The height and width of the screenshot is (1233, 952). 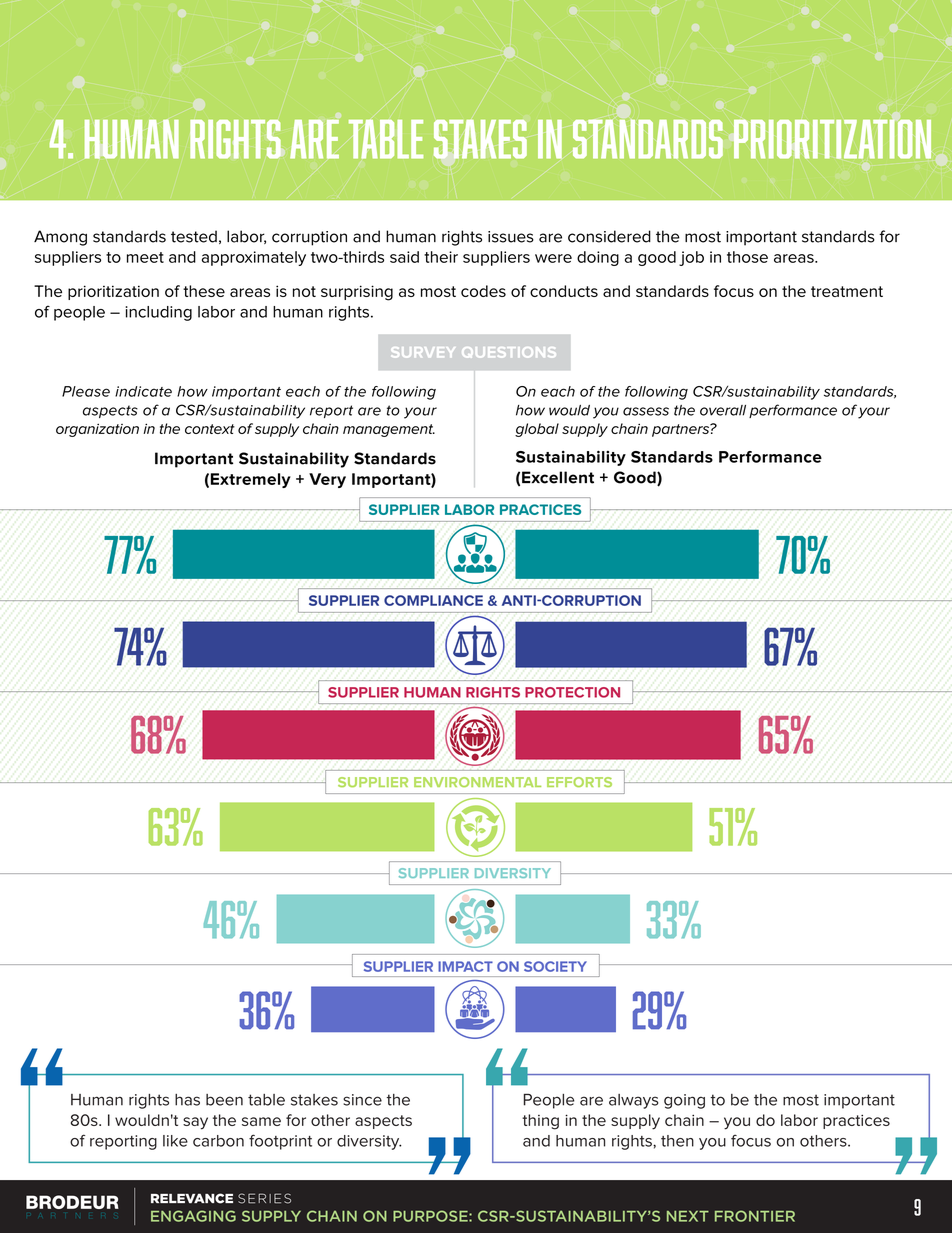 I want to click on ENVIRONMENTAL, so click(x=477, y=782).
